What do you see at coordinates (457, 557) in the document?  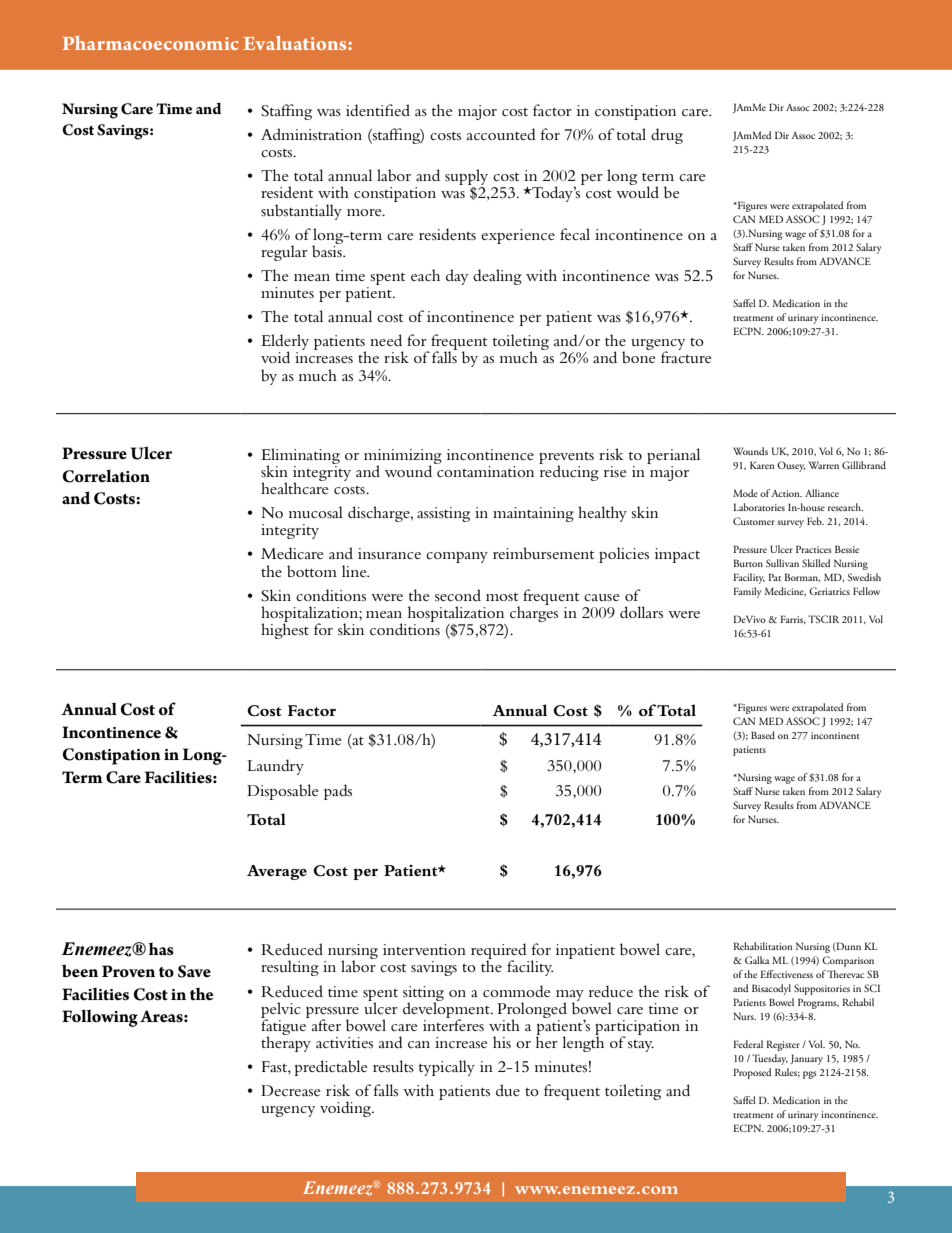 I see `company` at bounding box center [457, 557].
